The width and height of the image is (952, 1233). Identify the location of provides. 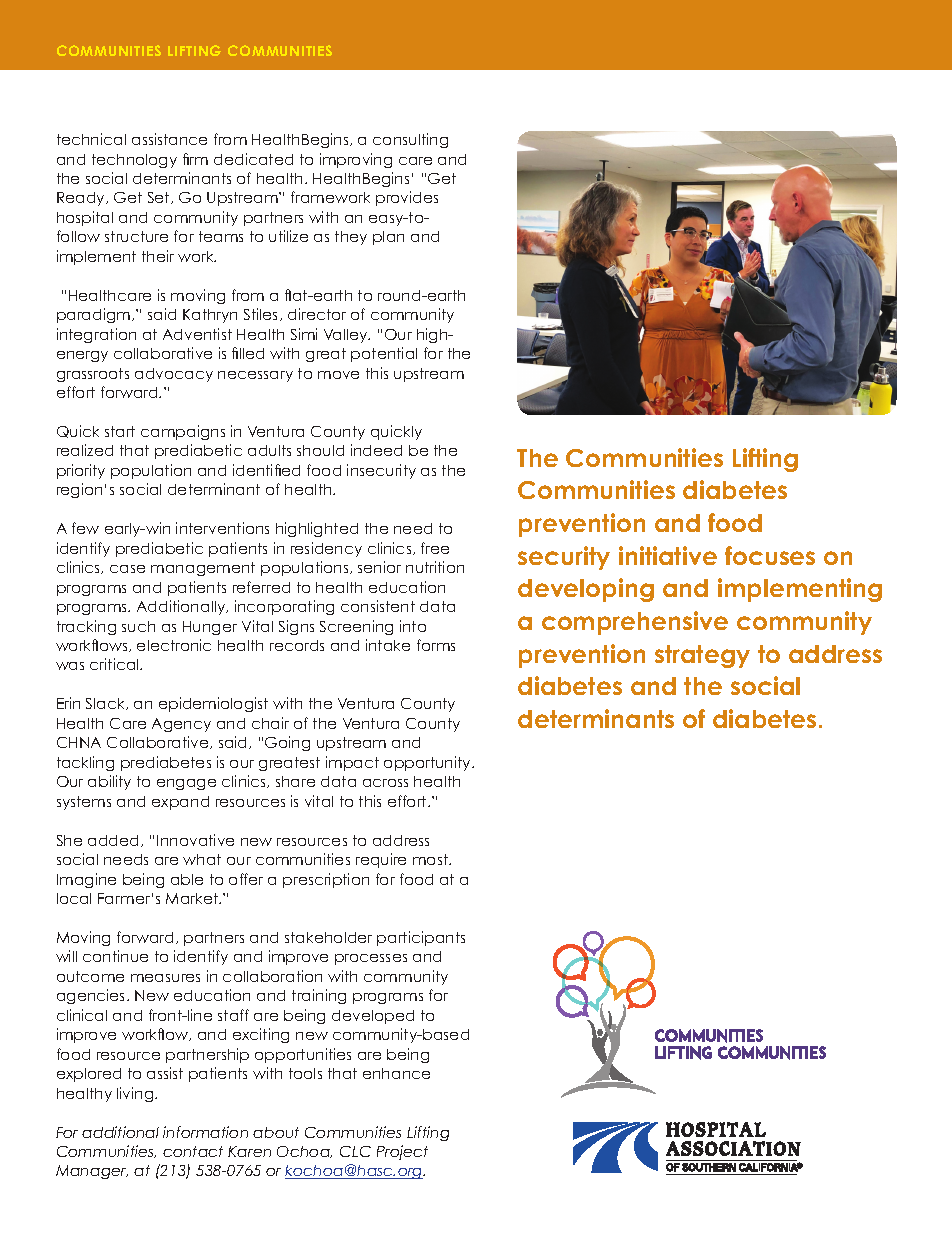
(407, 198).
